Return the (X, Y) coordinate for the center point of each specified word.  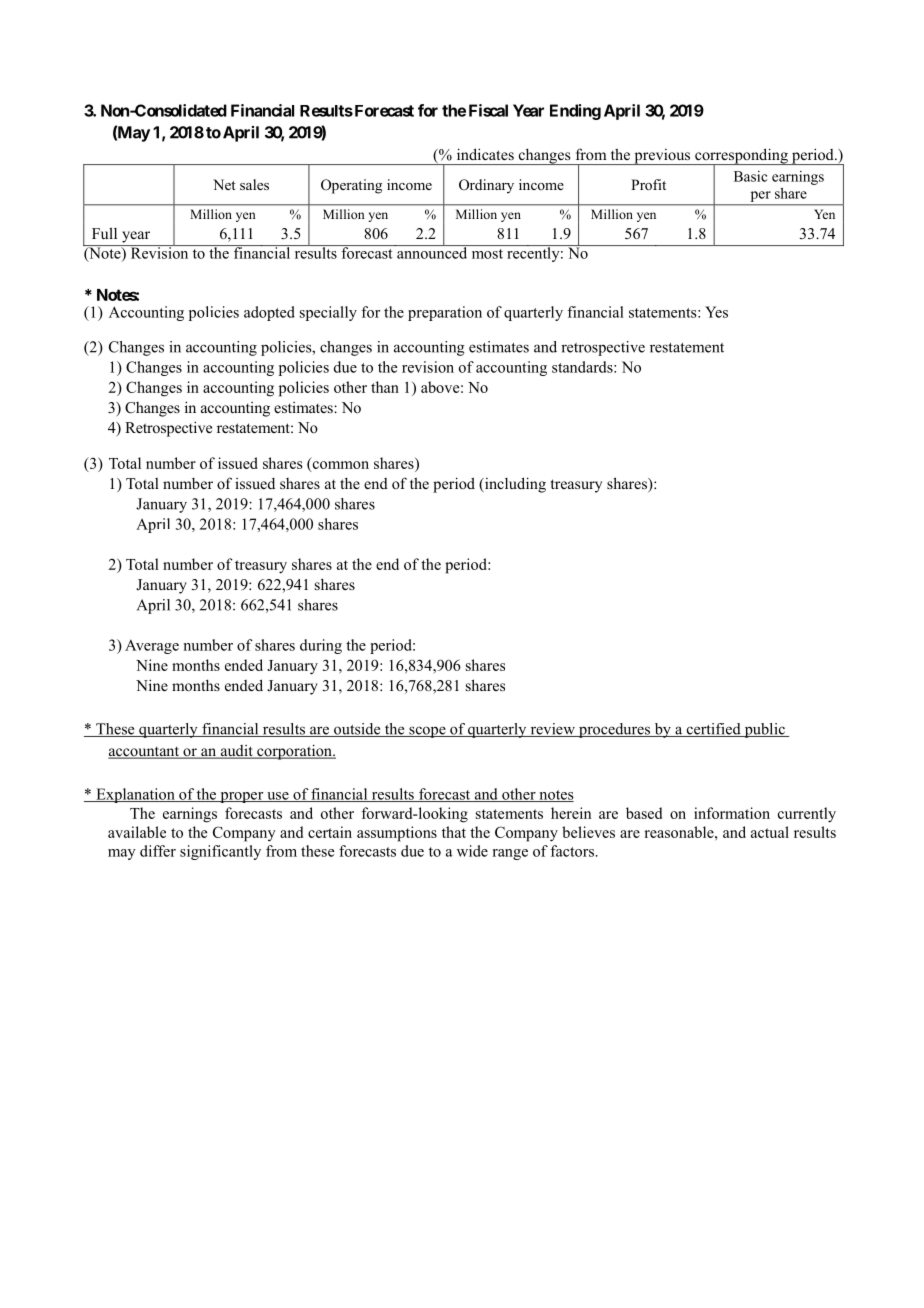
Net (224, 184)
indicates (485, 154)
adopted (269, 313)
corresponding (741, 157)
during (321, 646)
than (385, 387)
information (732, 813)
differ (158, 851)
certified (713, 730)
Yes (716, 312)
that (454, 832)
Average (152, 646)
